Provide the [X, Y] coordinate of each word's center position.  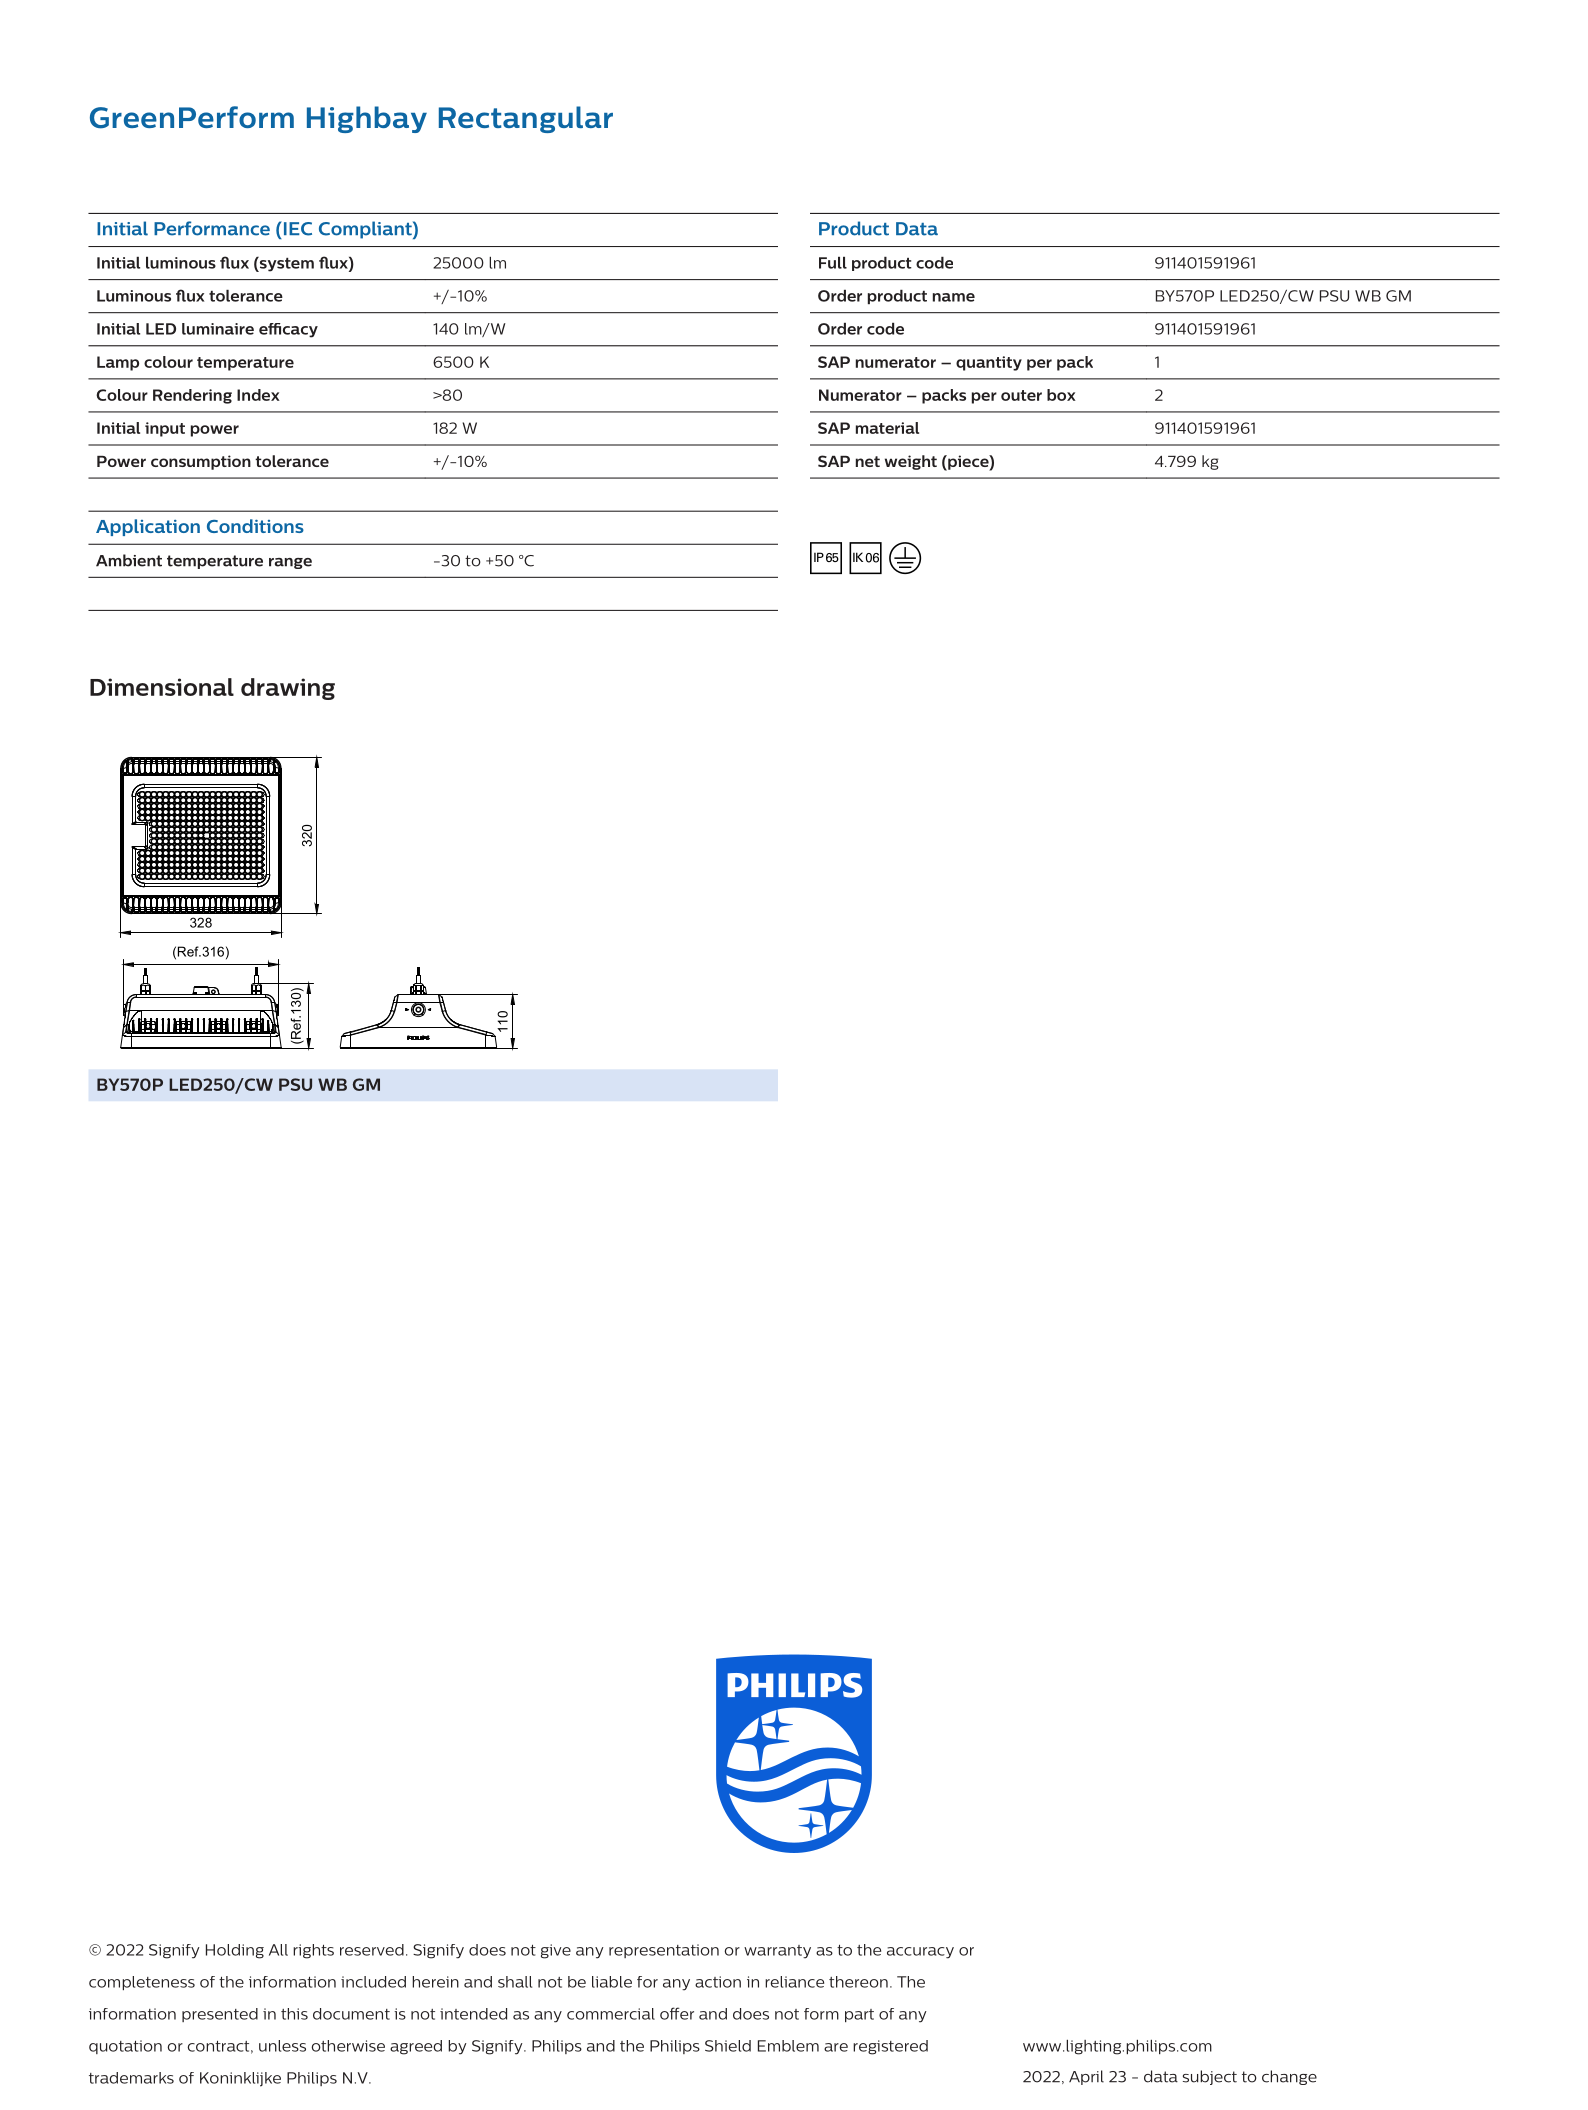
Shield [728, 2046]
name [954, 297]
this [294, 2014]
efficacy [288, 330]
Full [833, 263]
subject [1210, 2077]
